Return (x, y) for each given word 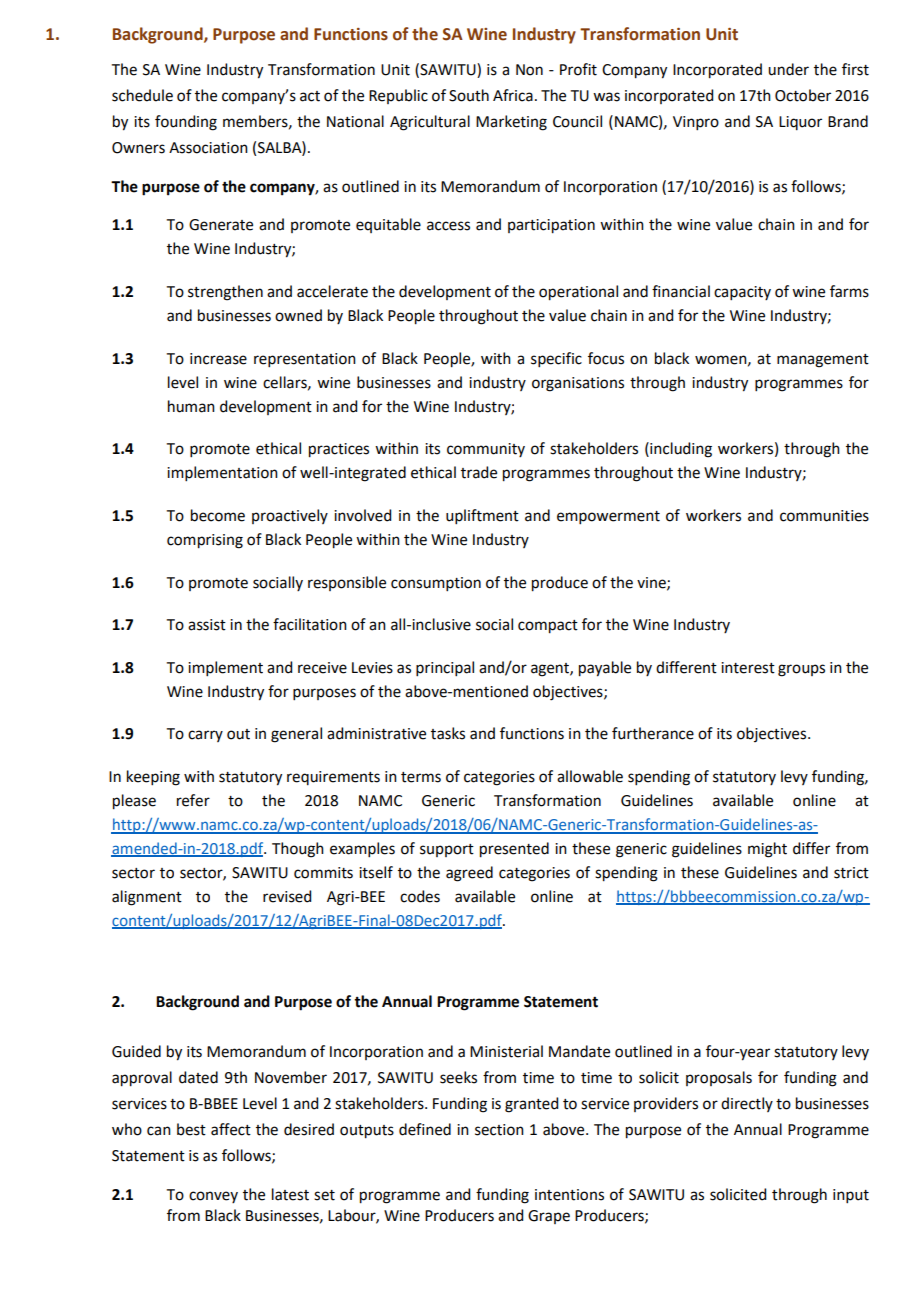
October (803, 95)
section (499, 1130)
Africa (513, 95)
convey (213, 1197)
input (851, 1196)
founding (186, 123)
